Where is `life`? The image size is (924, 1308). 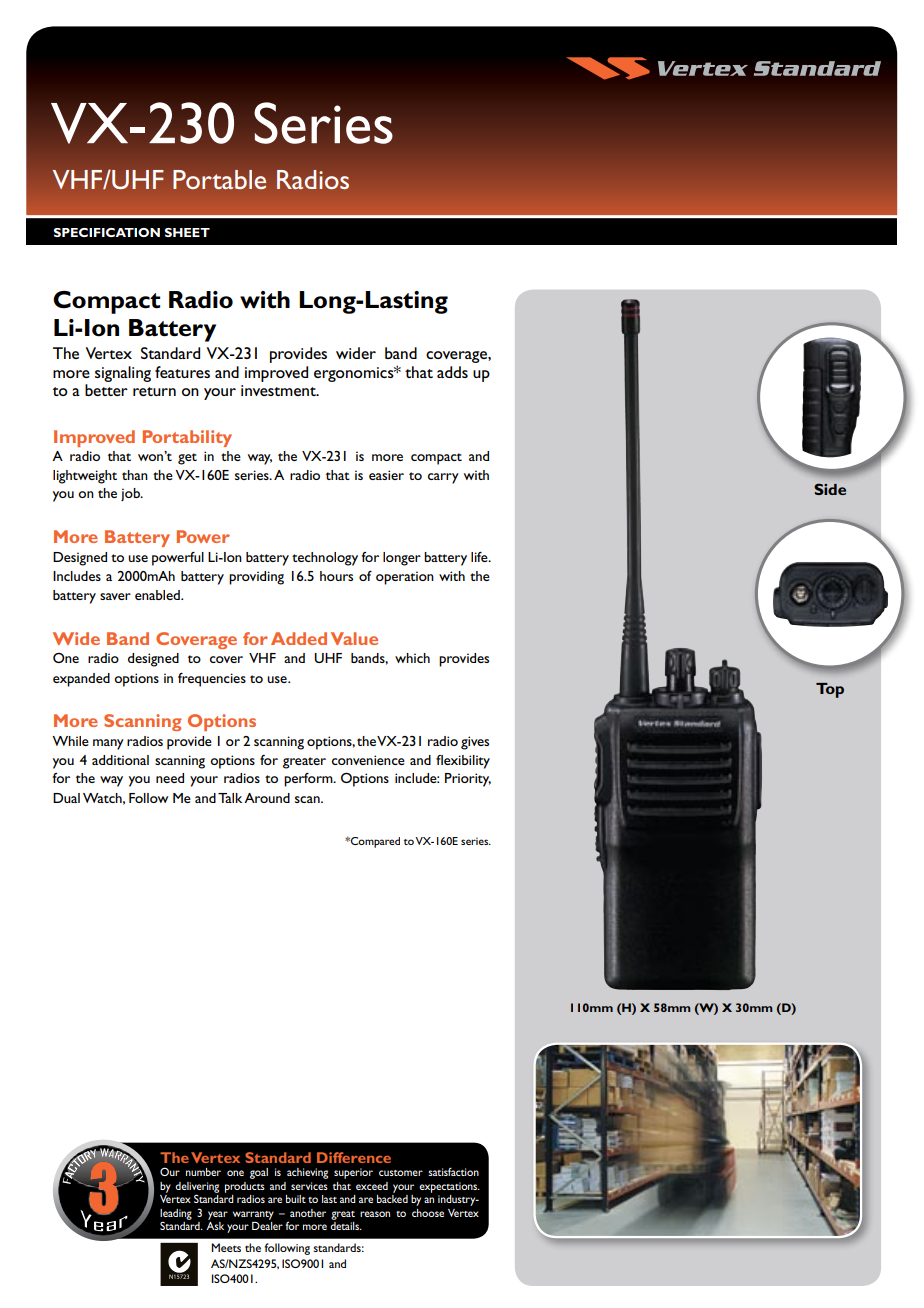 life is located at coordinates (480, 557).
